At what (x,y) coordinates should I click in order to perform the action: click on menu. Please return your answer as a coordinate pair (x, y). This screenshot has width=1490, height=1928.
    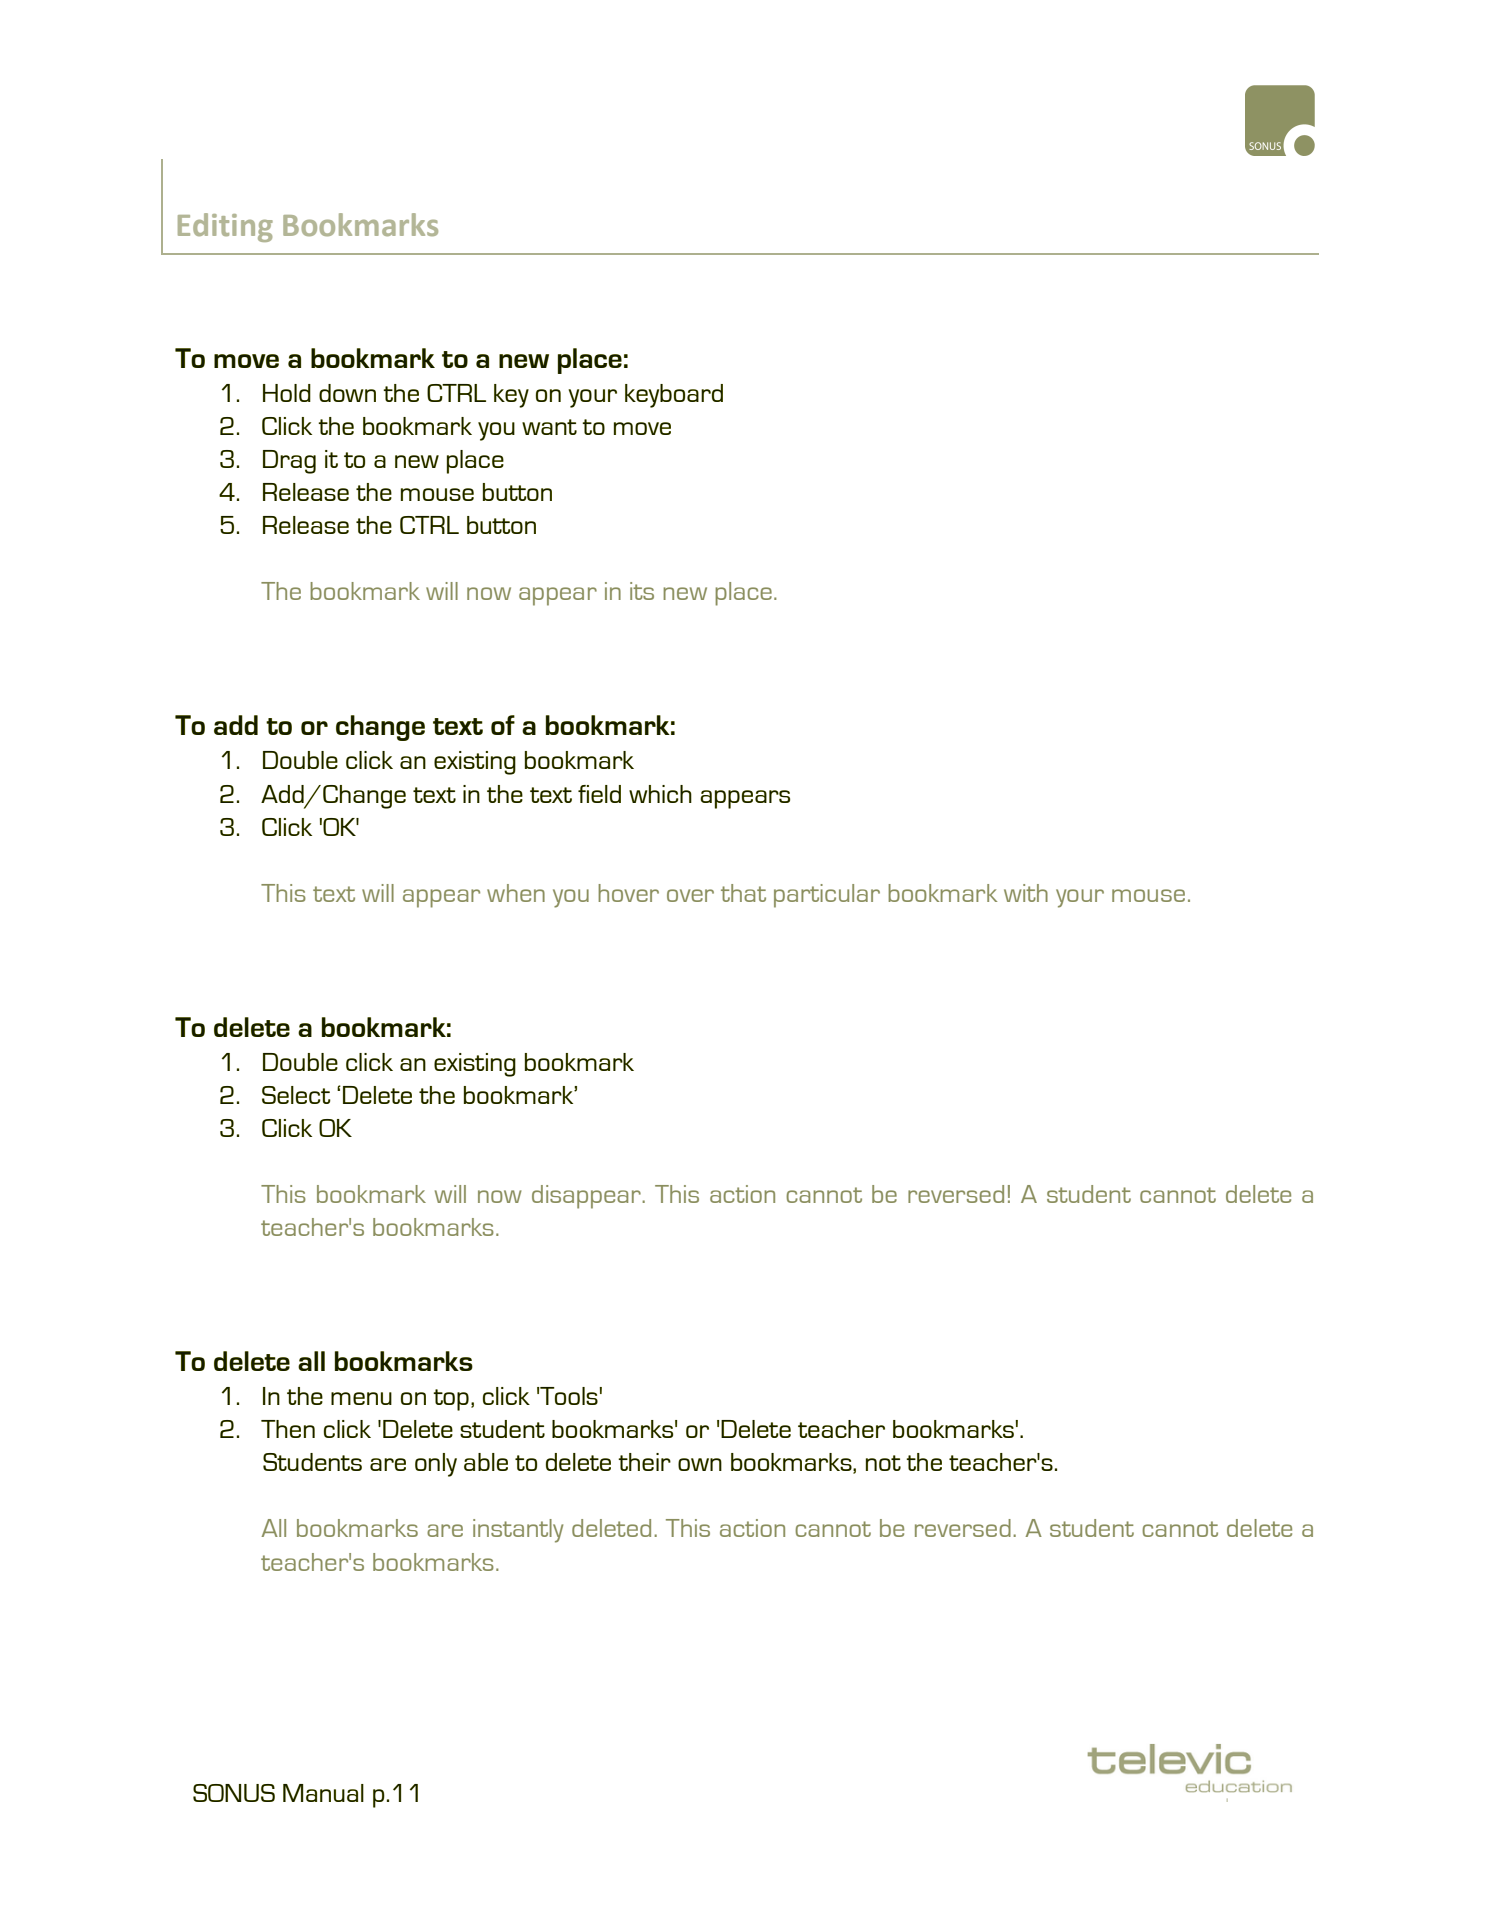
    Looking at the image, I should click on (361, 1398).
